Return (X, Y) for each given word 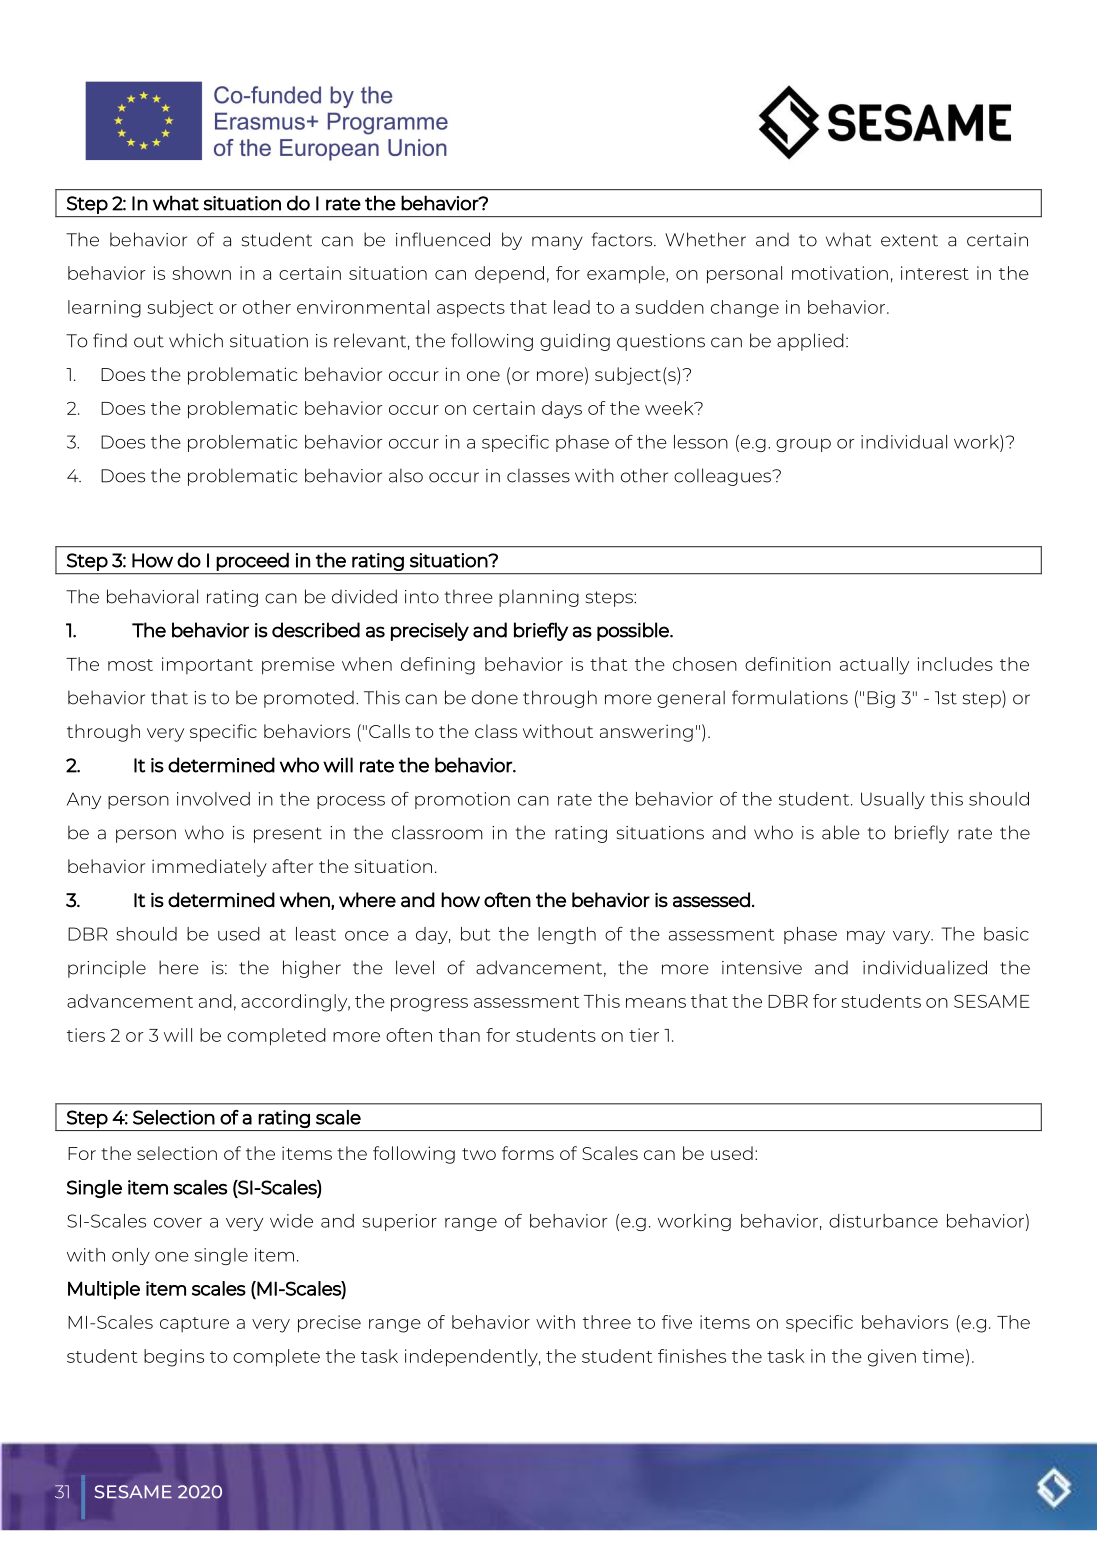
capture (194, 1324)
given (892, 1358)
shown (201, 273)
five (677, 1322)
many (557, 243)
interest (935, 273)
